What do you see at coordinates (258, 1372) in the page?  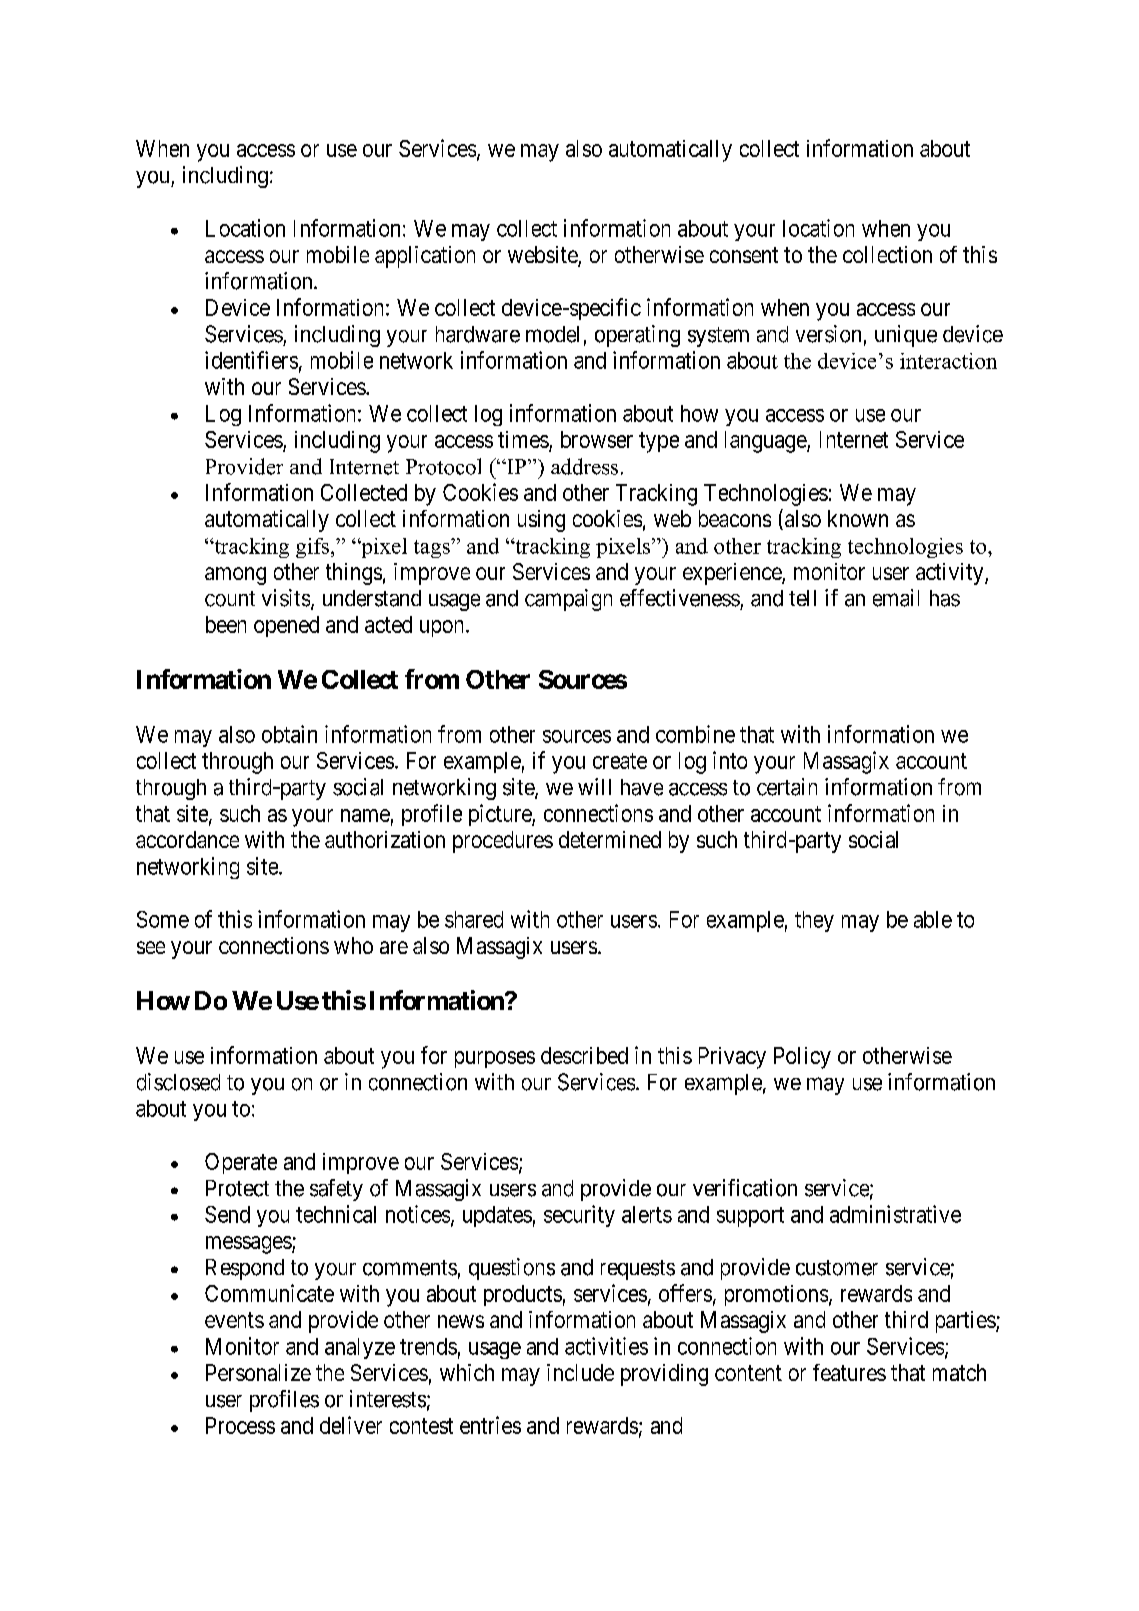 I see `Personalize` at bounding box center [258, 1372].
